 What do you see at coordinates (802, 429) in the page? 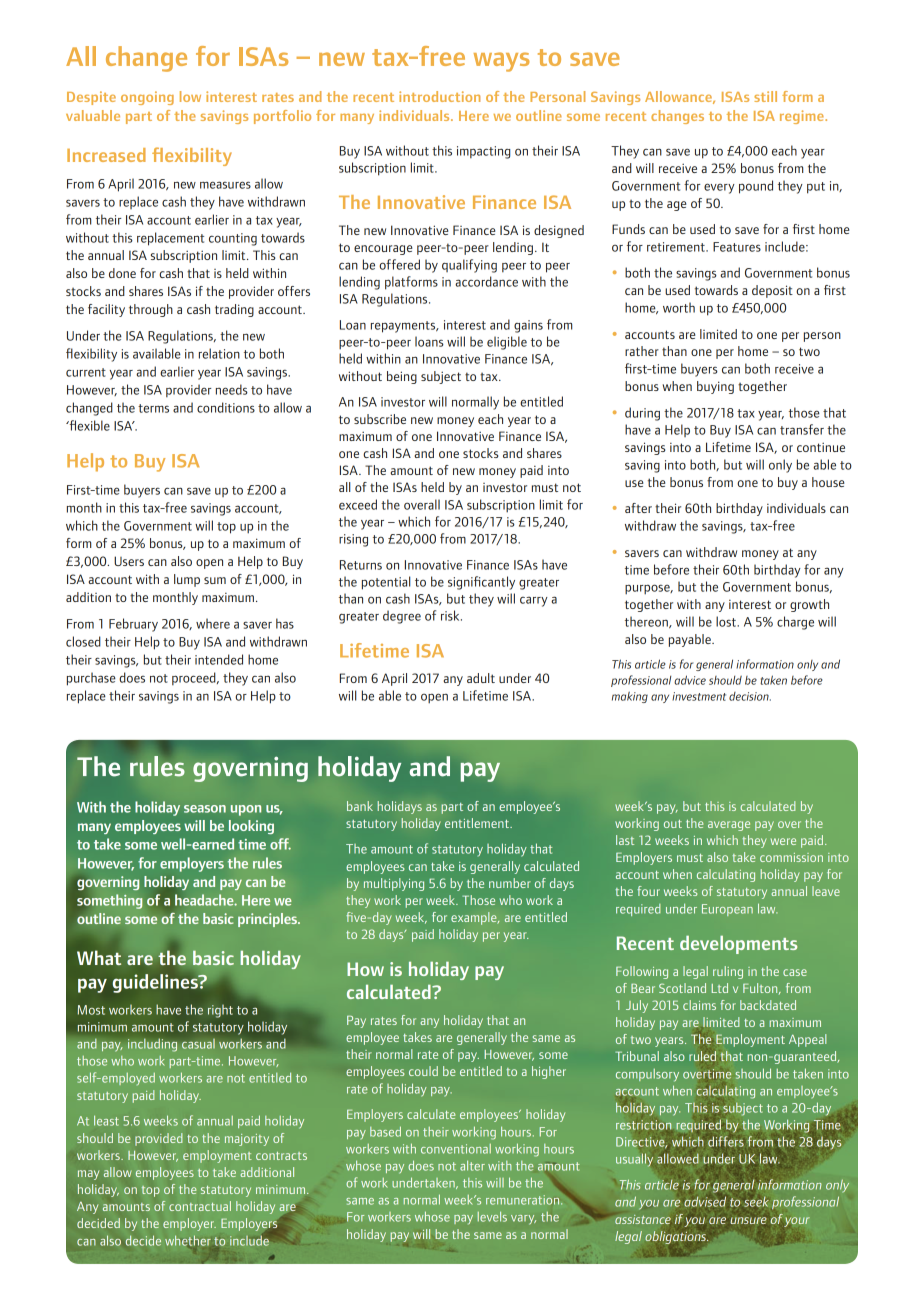
I see `transfer` at bounding box center [802, 429].
